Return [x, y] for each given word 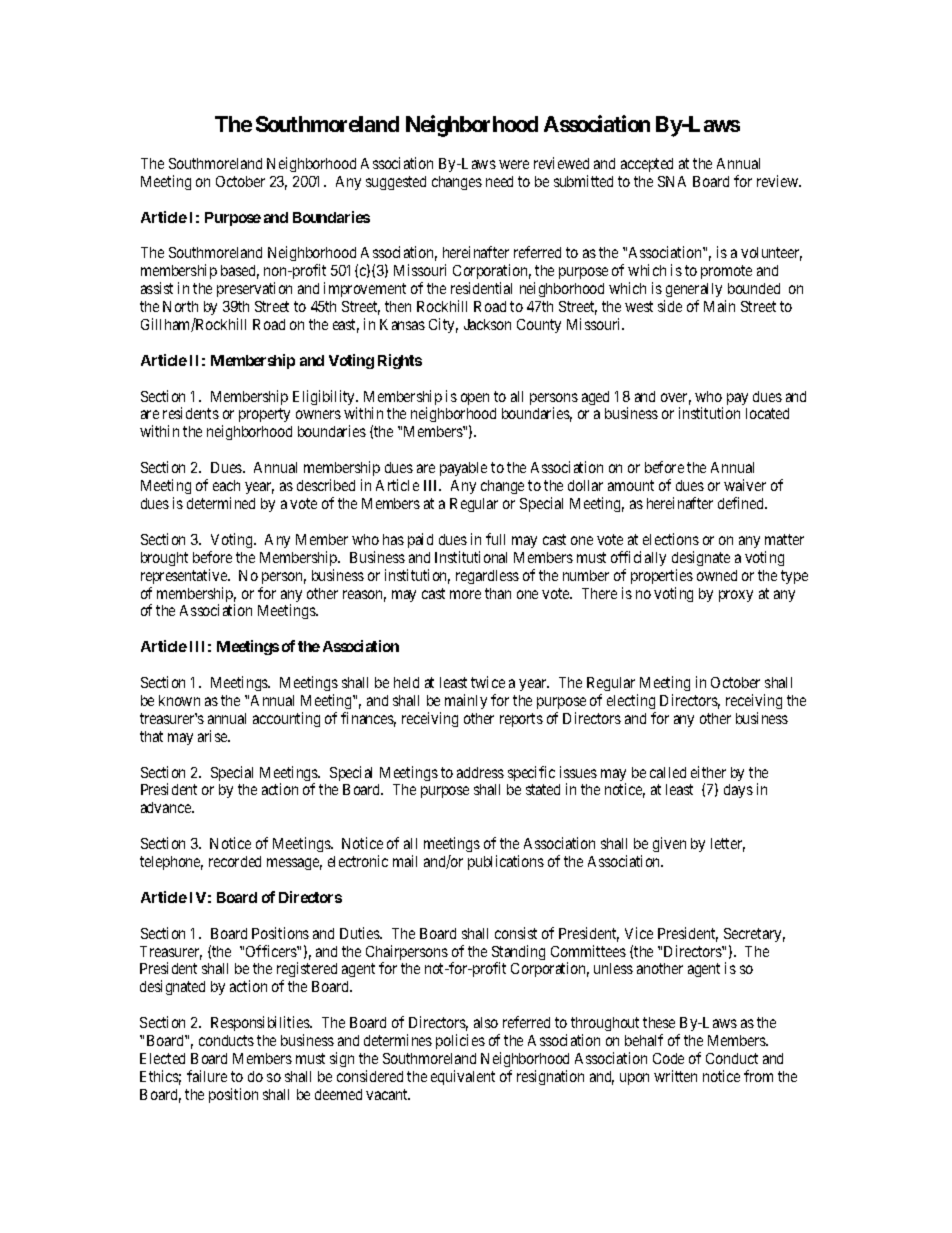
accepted [647, 165]
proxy [736, 596]
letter [728, 845]
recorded [235, 861]
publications [506, 862]
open [475, 399]
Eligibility [325, 399]
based [240, 272]
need [499, 181]
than [498, 593]
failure [207, 1076]
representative [185, 576]
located [767, 413]
